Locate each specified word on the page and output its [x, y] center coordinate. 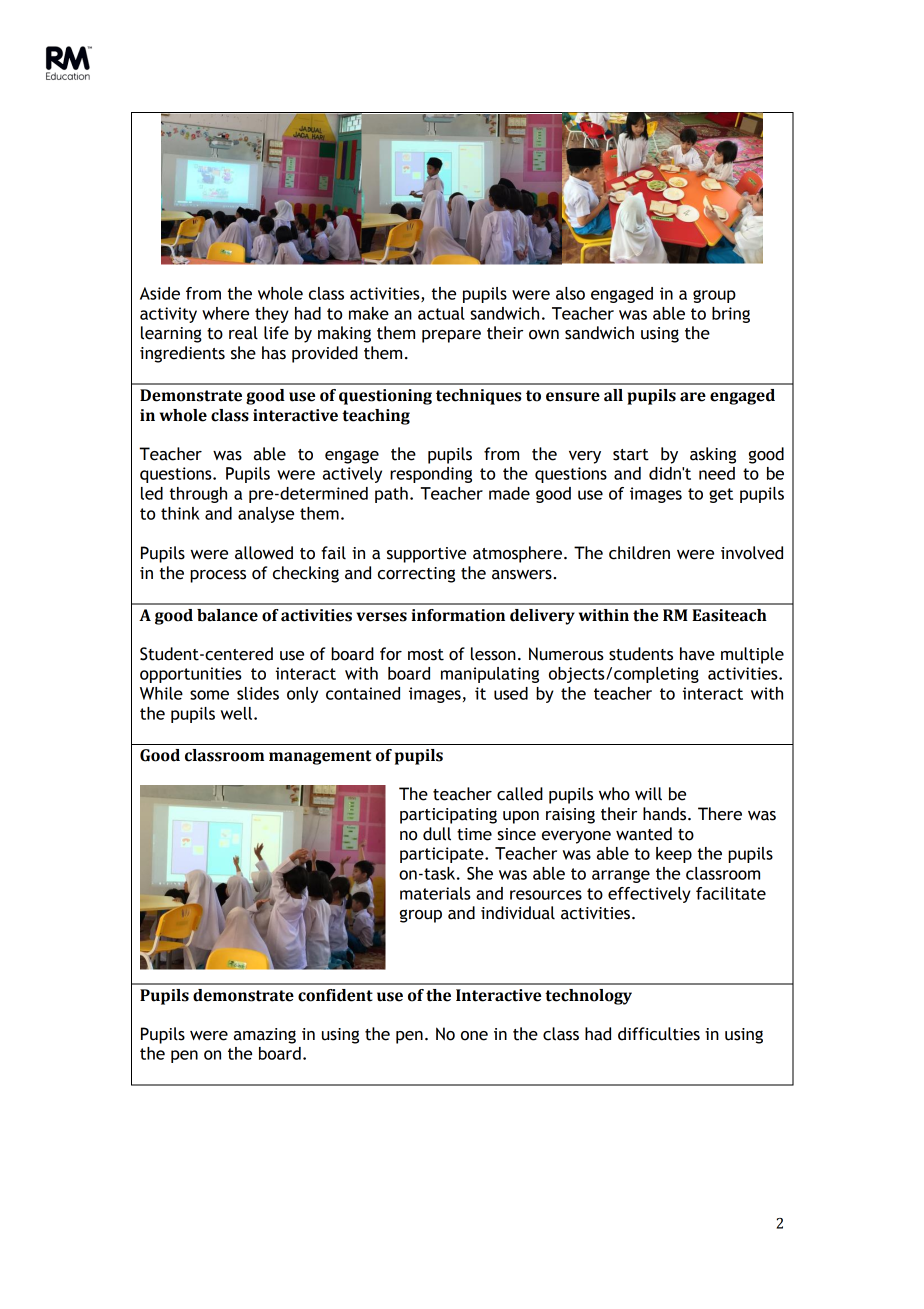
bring [731, 315]
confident [335, 995]
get [721, 495]
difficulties [659, 1034]
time [474, 834]
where [225, 313]
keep [674, 855]
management [320, 757]
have [697, 654]
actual [441, 313]
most [426, 655]
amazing [265, 1036]
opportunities [191, 675]
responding [431, 475]
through [198, 495]
